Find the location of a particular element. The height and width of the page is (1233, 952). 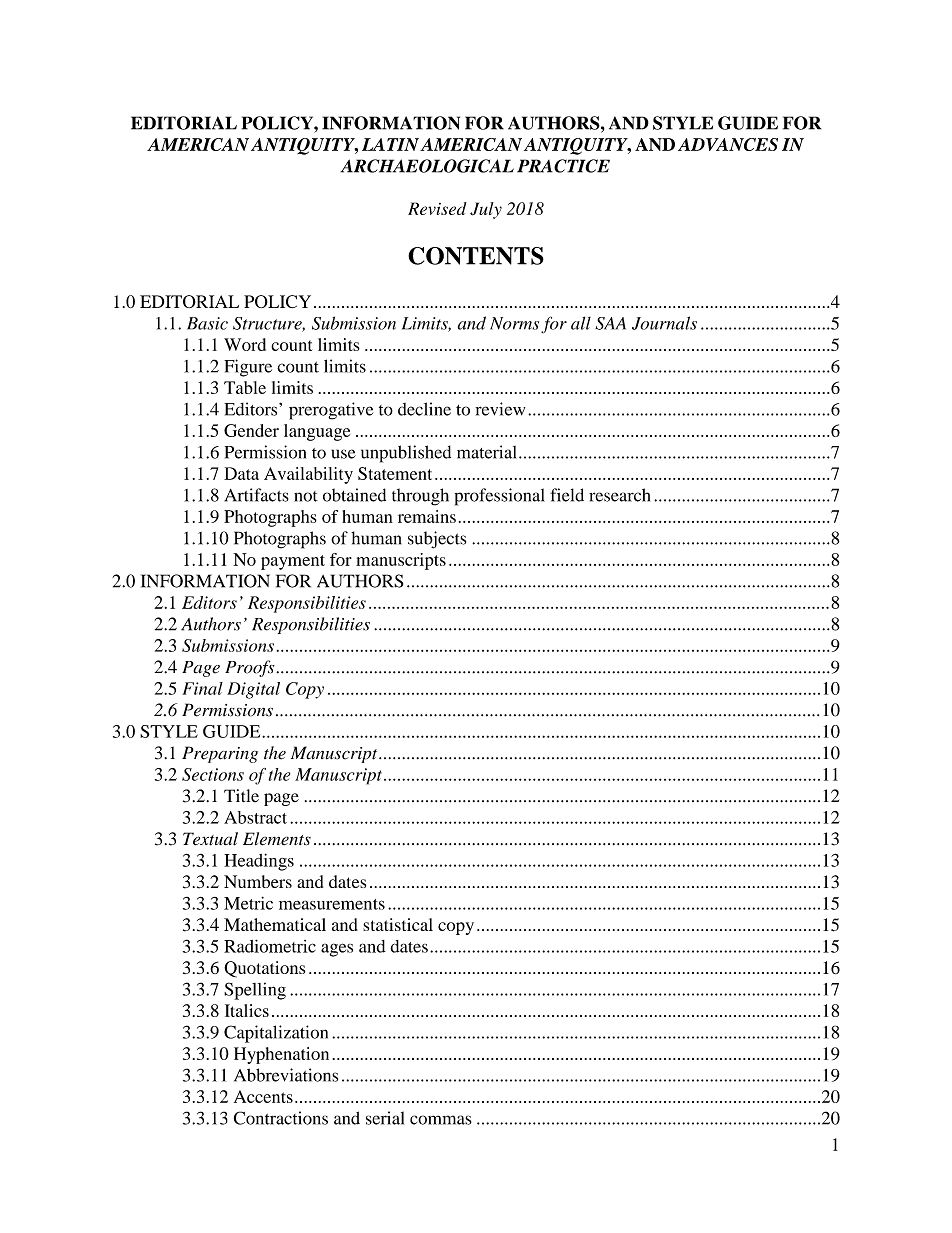

ADVANCES is located at coordinates (728, 144).
